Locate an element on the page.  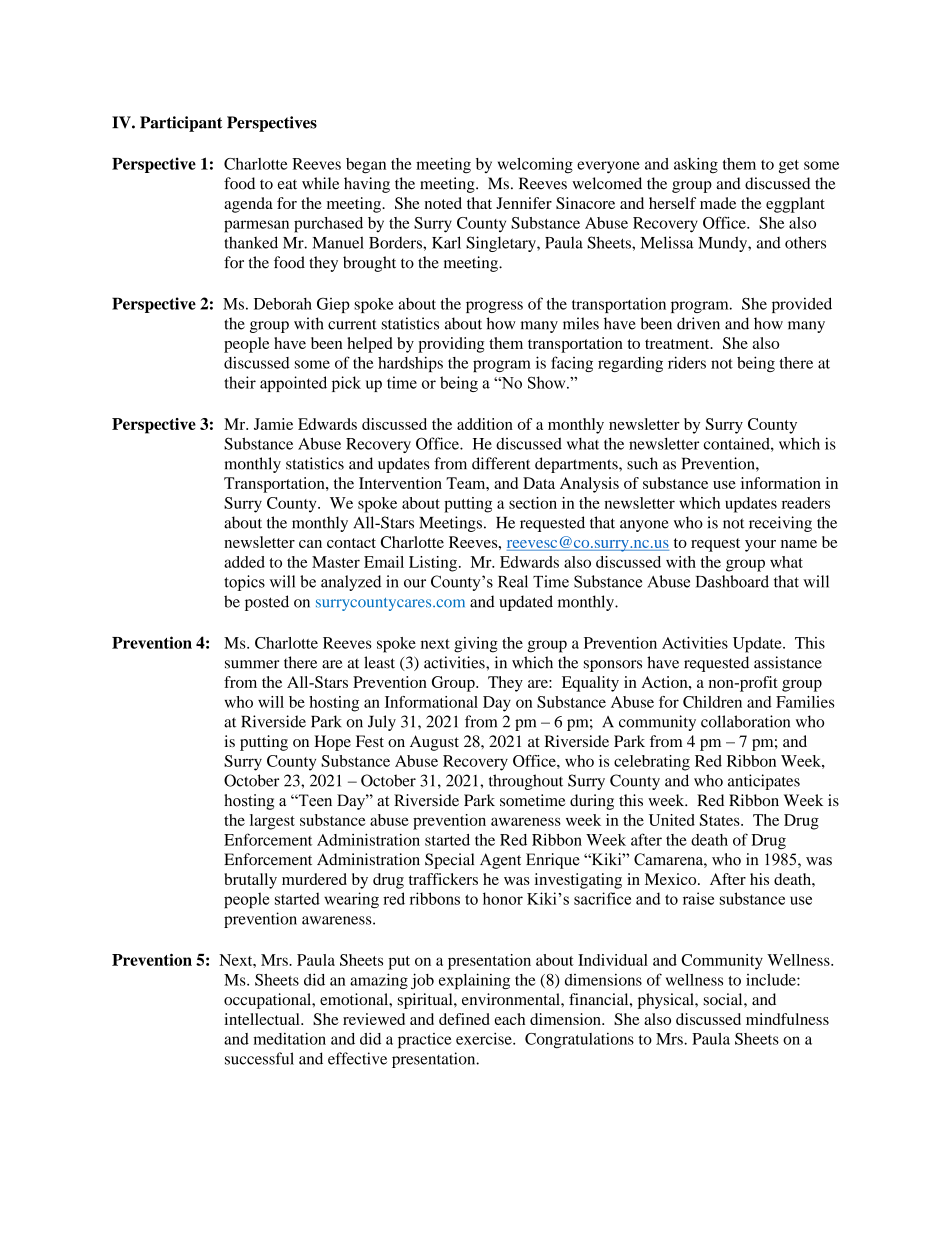
giving is located at coordinates (476, 645).
